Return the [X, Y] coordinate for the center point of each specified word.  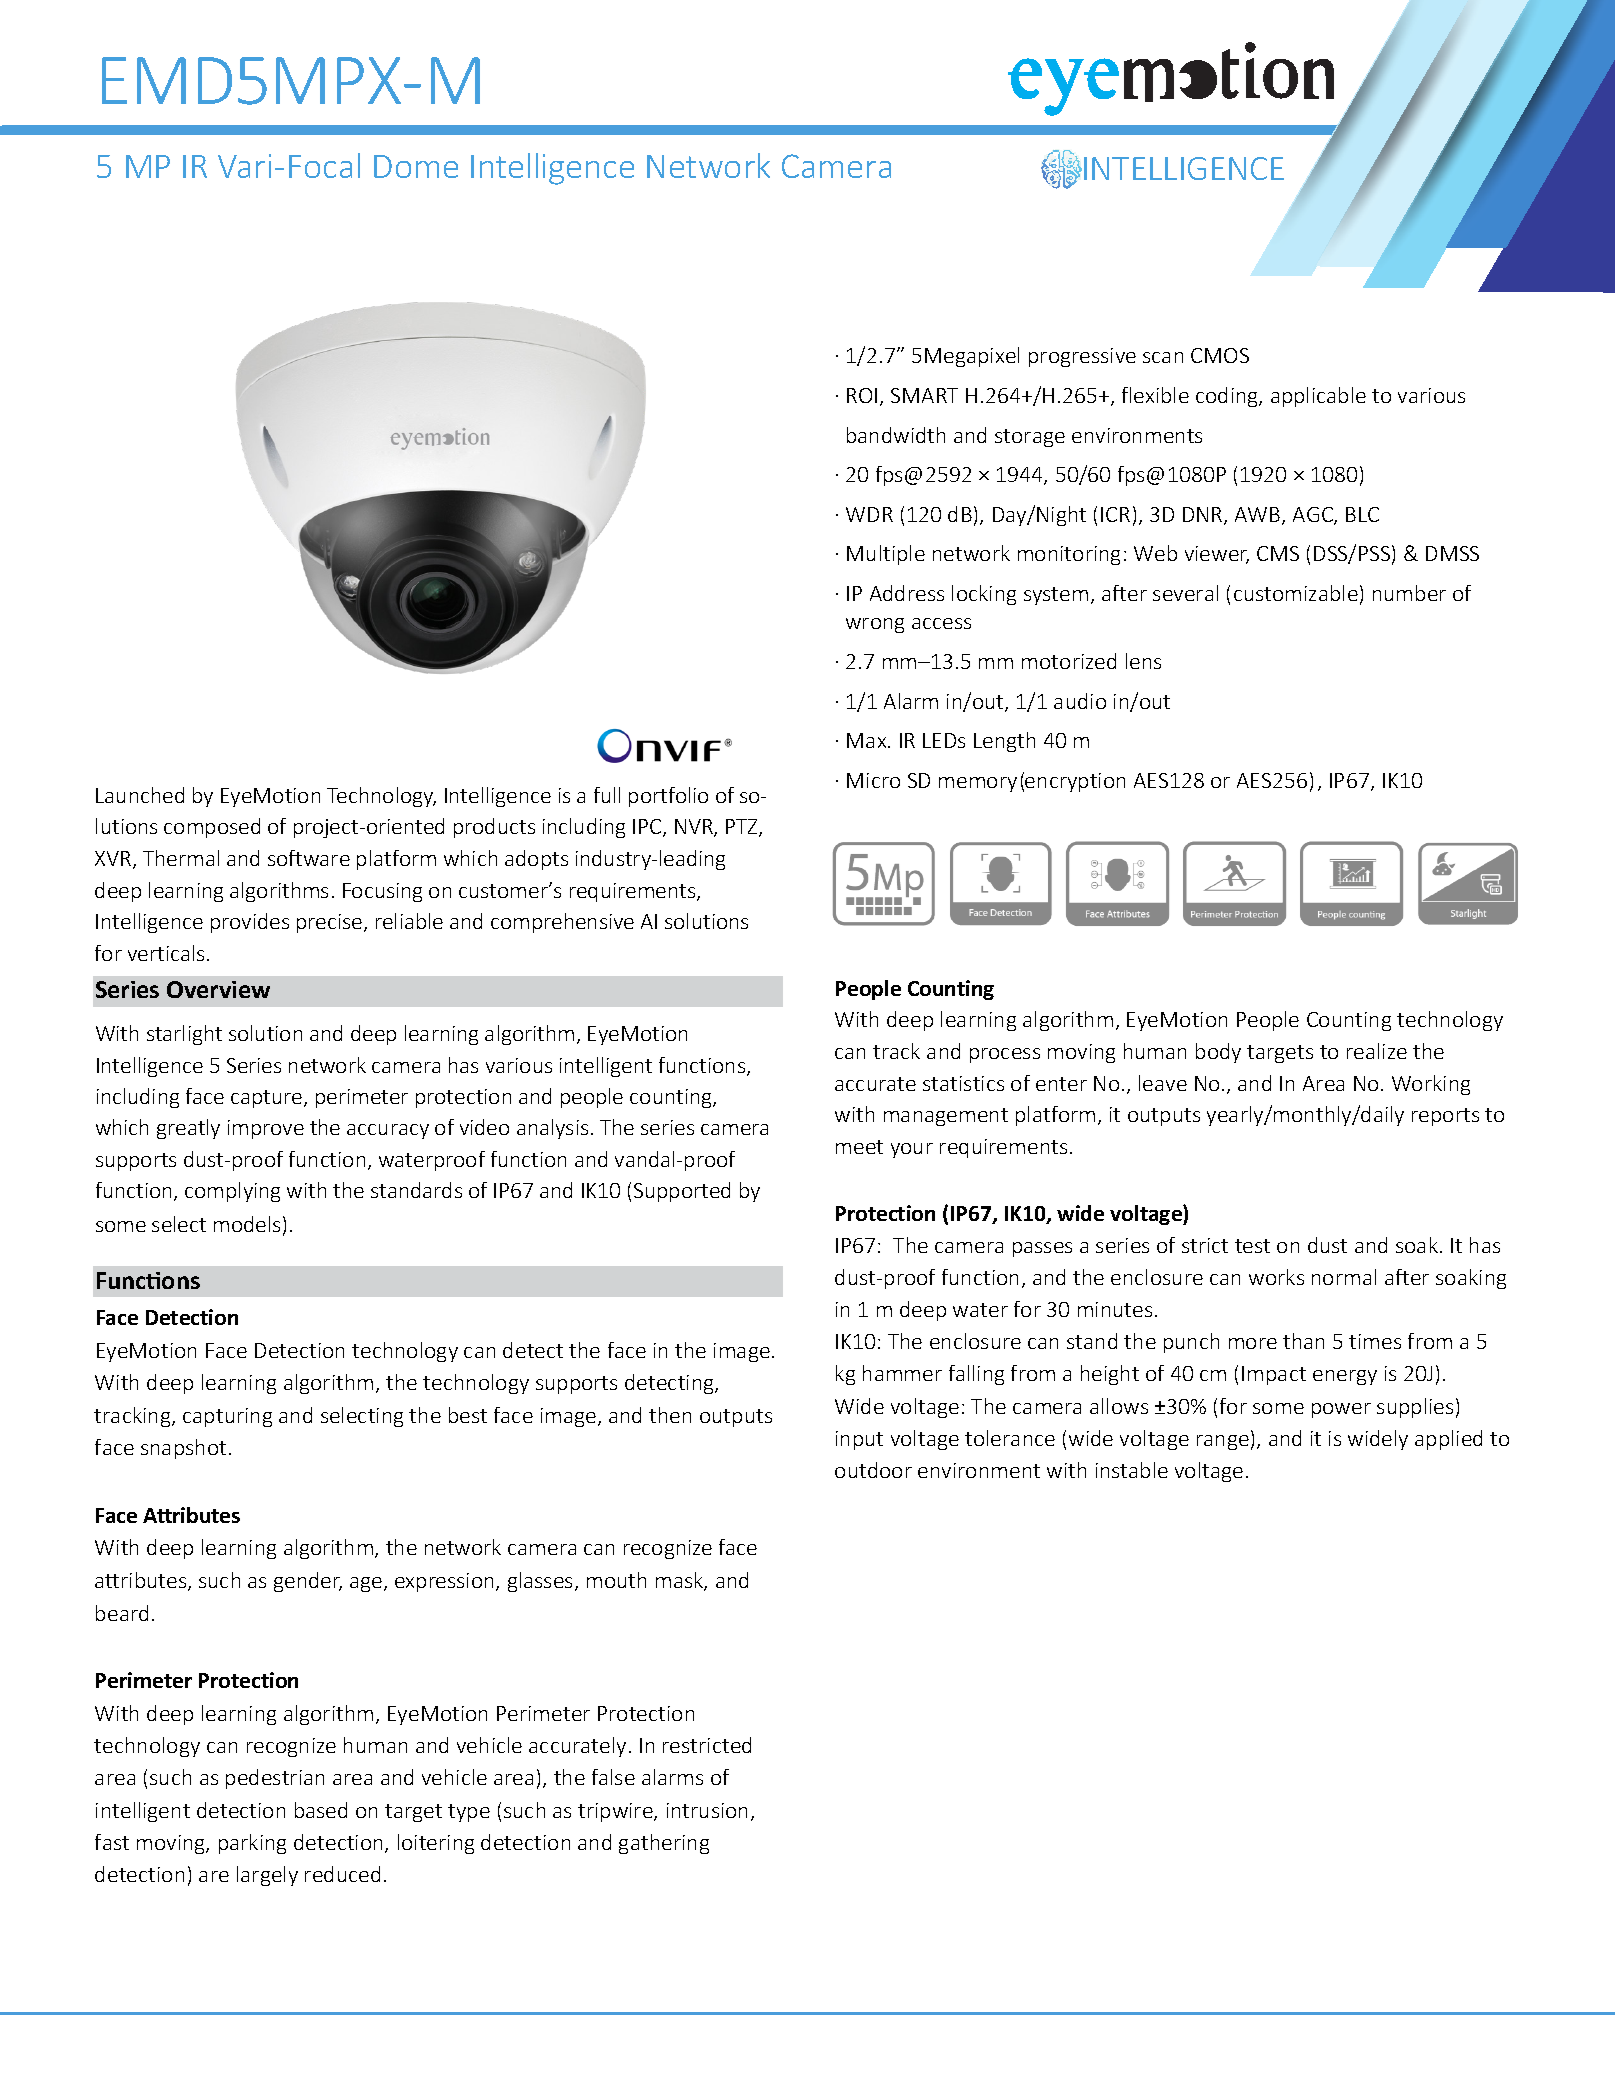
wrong [875, 625]
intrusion [707, 1810]
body [1218, 1053]
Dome [416, 166]
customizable [1296, 593]
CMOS [1220, 355]
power [1341, 1410]
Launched [140, 795]
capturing [227, 1417]
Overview [218, 989]
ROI [862, 395]
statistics [963, 1083]
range [1223, 1442]
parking [252, 1844]
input [859, 1440]
